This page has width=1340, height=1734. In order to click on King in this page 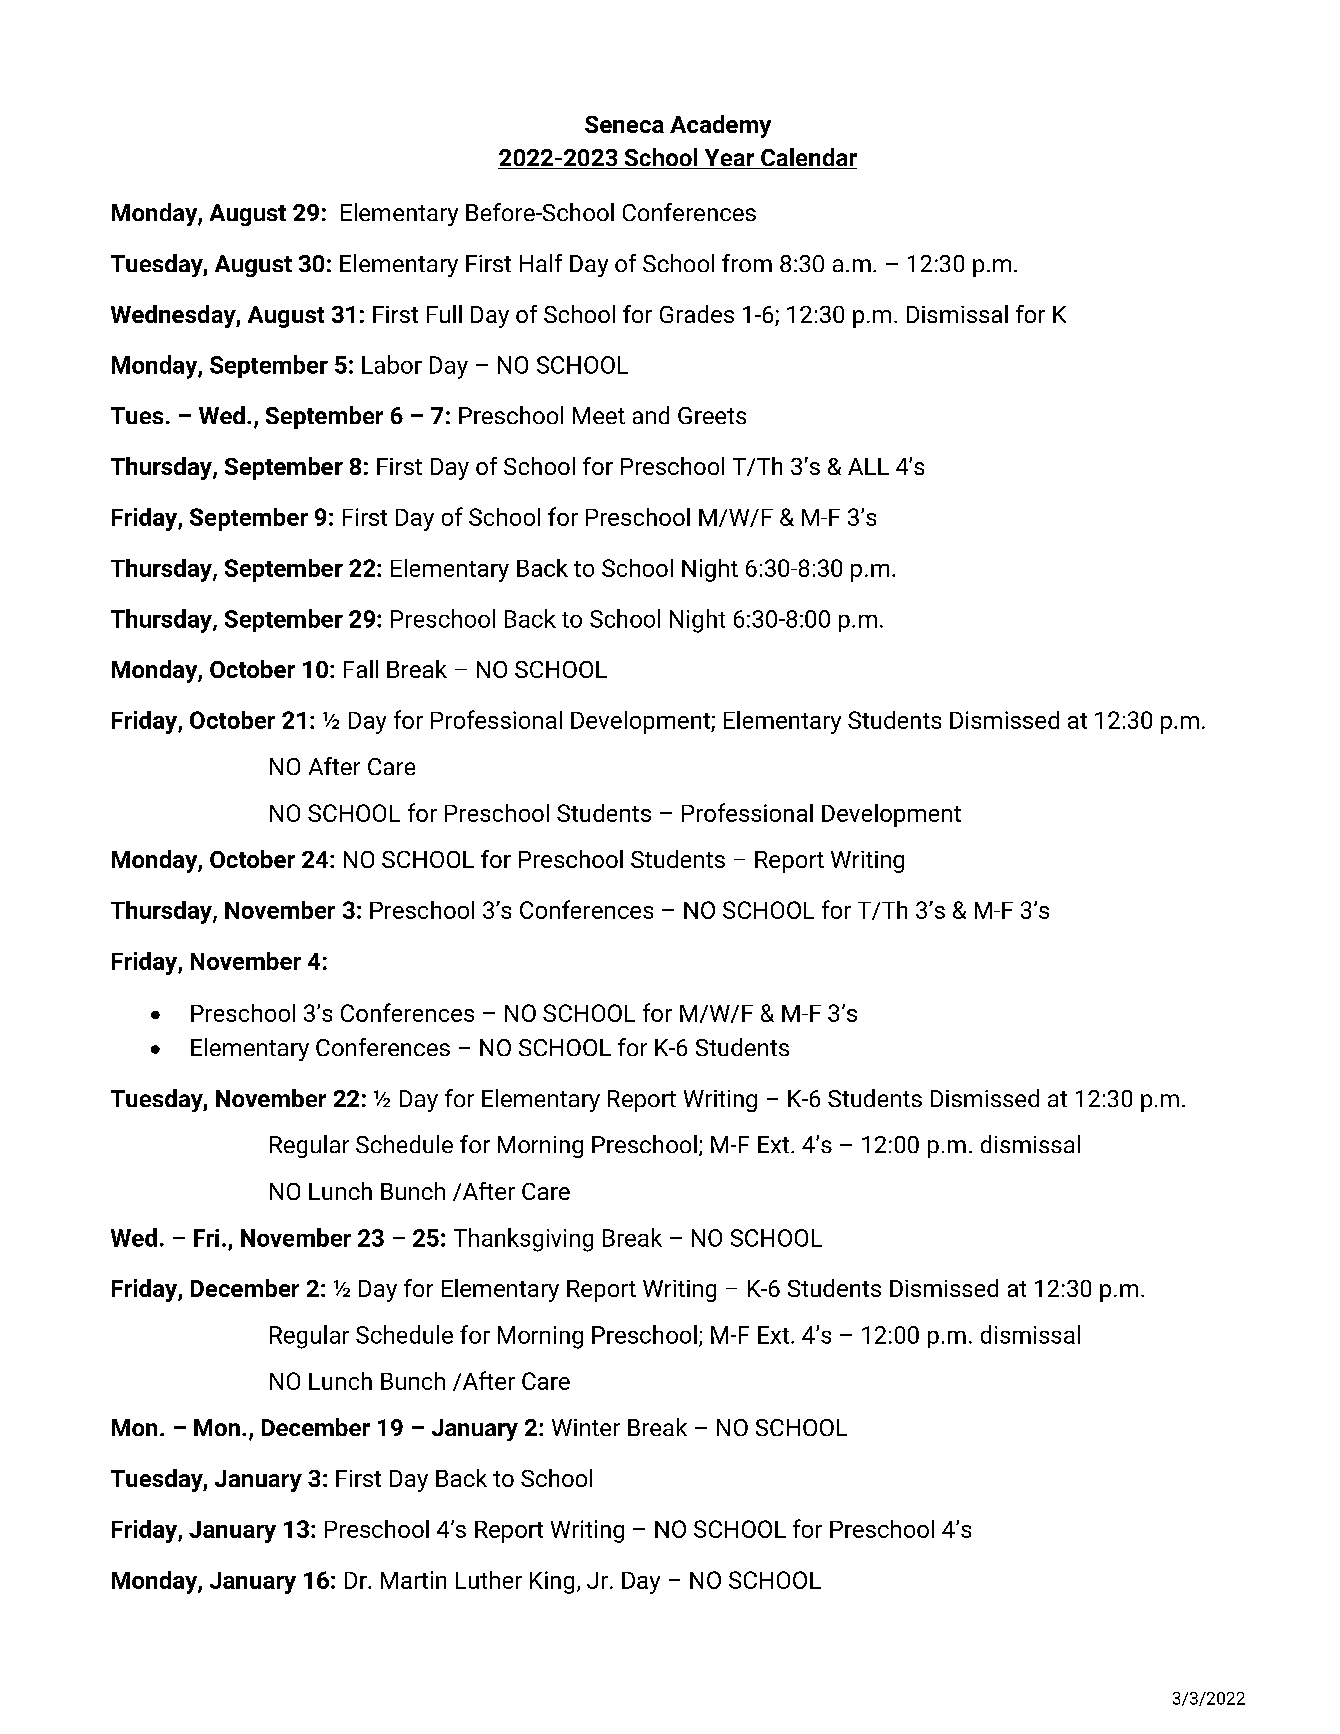, I will do `click(552, 1582)`.
